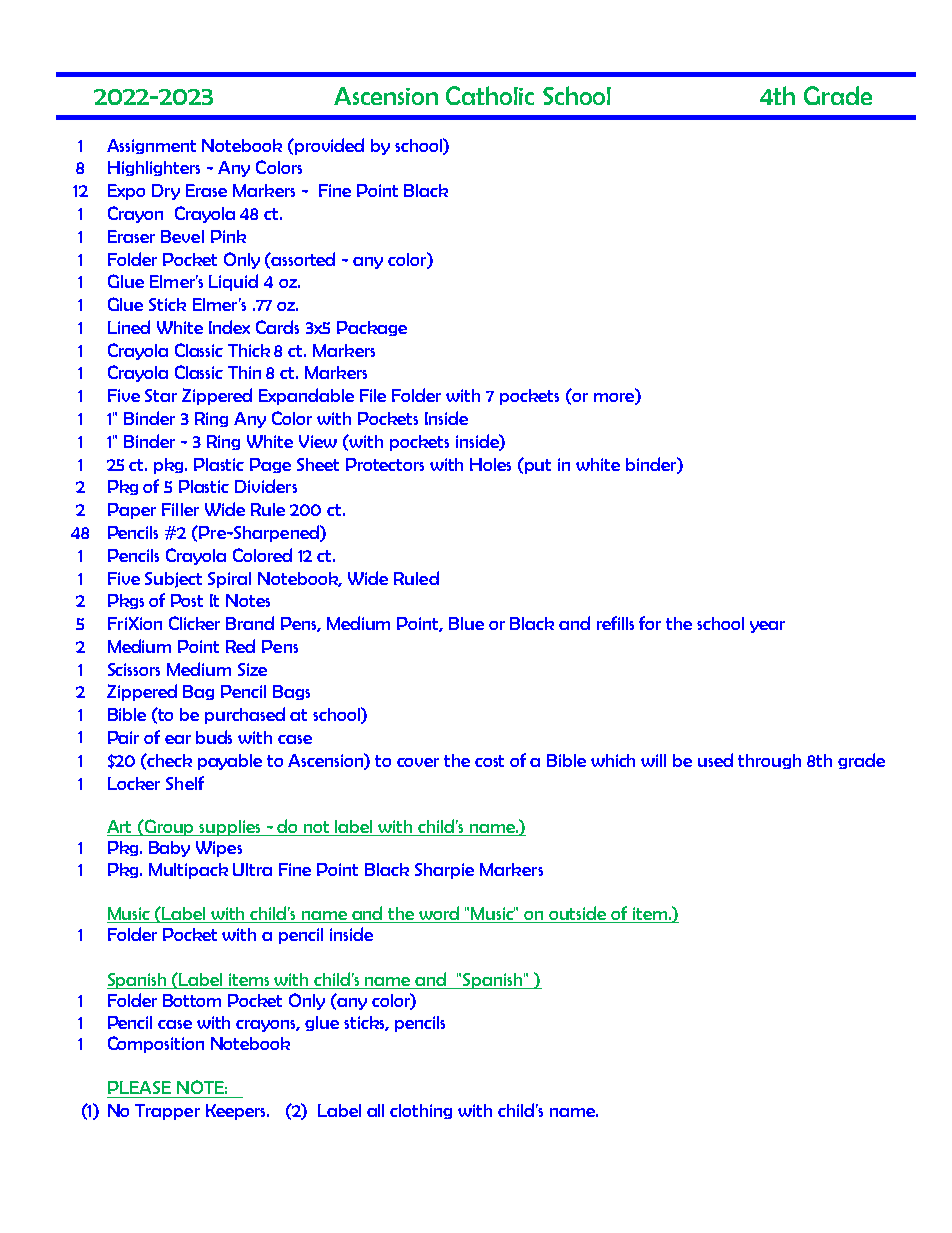 The height and width of the page is (1233, 952). Describe the element at coordinates (219, 849) in the page. I see `Wipes` at that location.
